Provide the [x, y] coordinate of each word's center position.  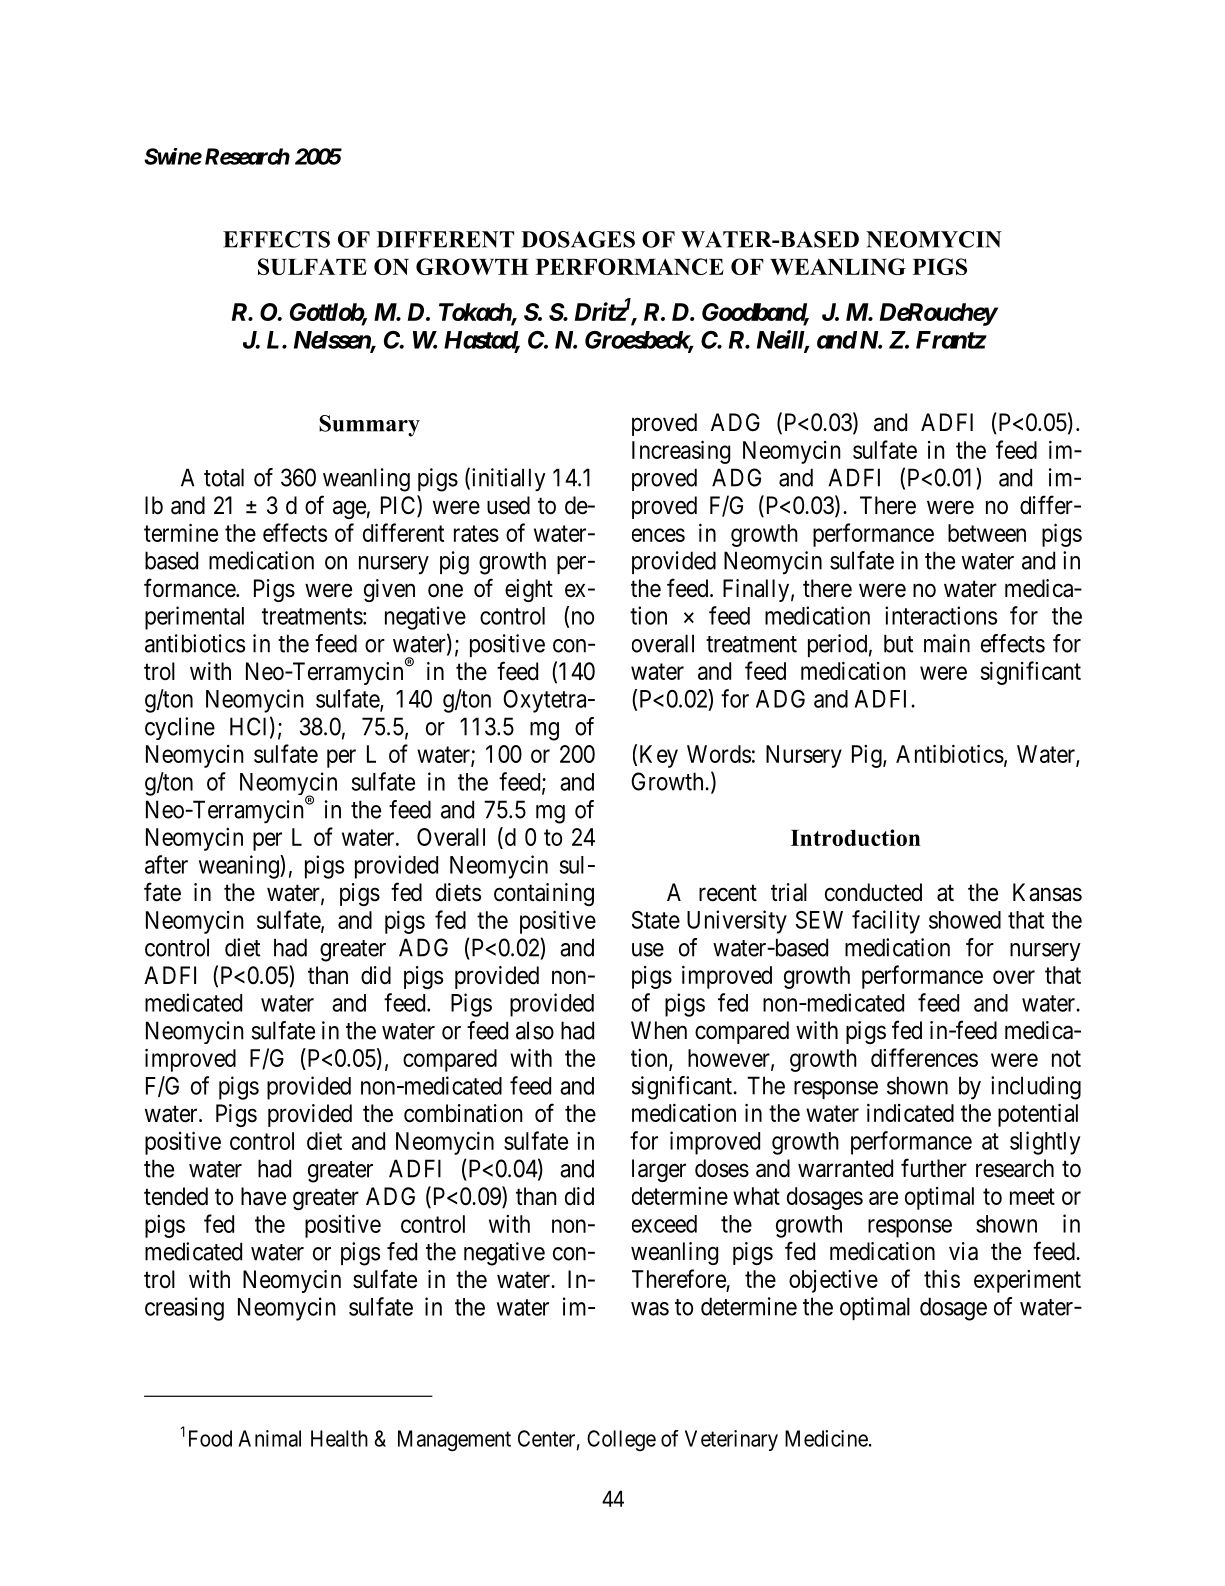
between [987, 533]
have [263, 1196]
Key [659, 756]
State [656, 920]
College [621, 1440]
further [934, 1168]
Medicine [826, 1438]
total [224, 477]
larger [659, 1170]
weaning [240, 867]
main [947, 643]
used [508, 505]
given [389, 590]
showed [965, 920]
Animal [269, 1438]
